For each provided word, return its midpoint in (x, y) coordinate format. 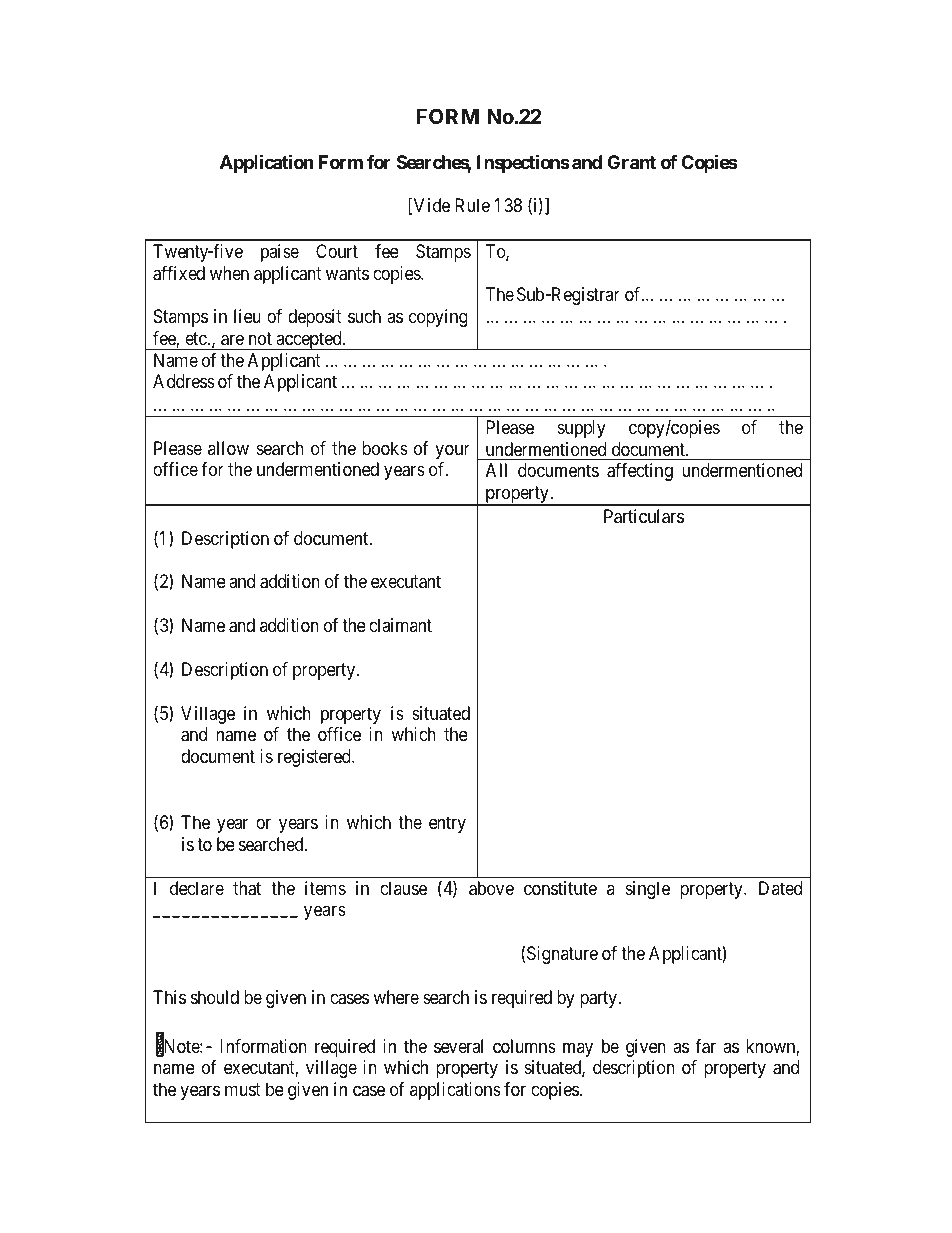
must (243, 1089)
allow (228, 448)
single (648, 890)
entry (447, 824)
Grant (631, 162)
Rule (472, 205)
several (458, 1046)
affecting (640, 472)
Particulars (644, 516)
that (247, 888)
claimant (400, 625)
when (229, 273)
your (452, 451)
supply (582, 429)
